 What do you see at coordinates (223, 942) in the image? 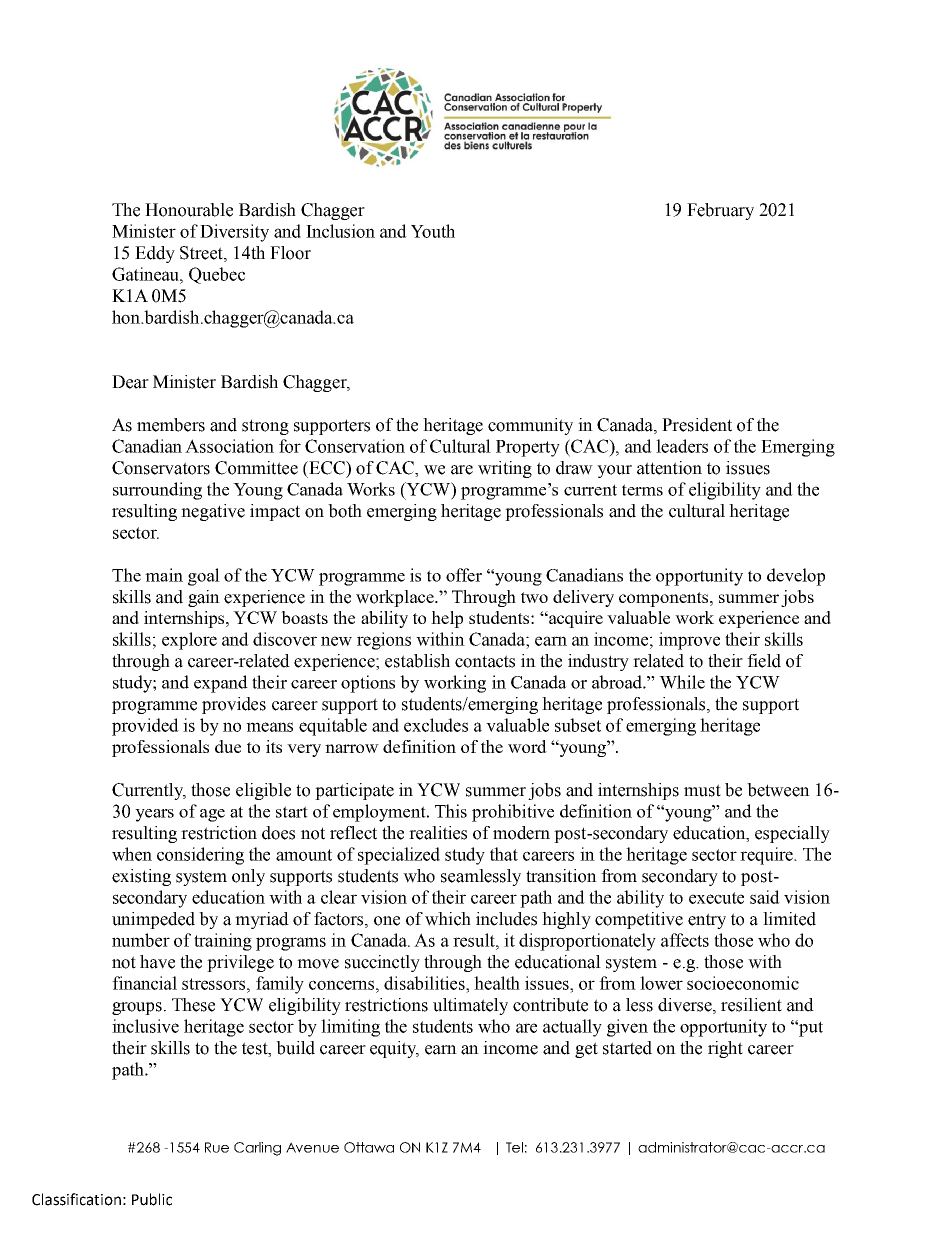
I see `training` at bounding box center [223, 942].
